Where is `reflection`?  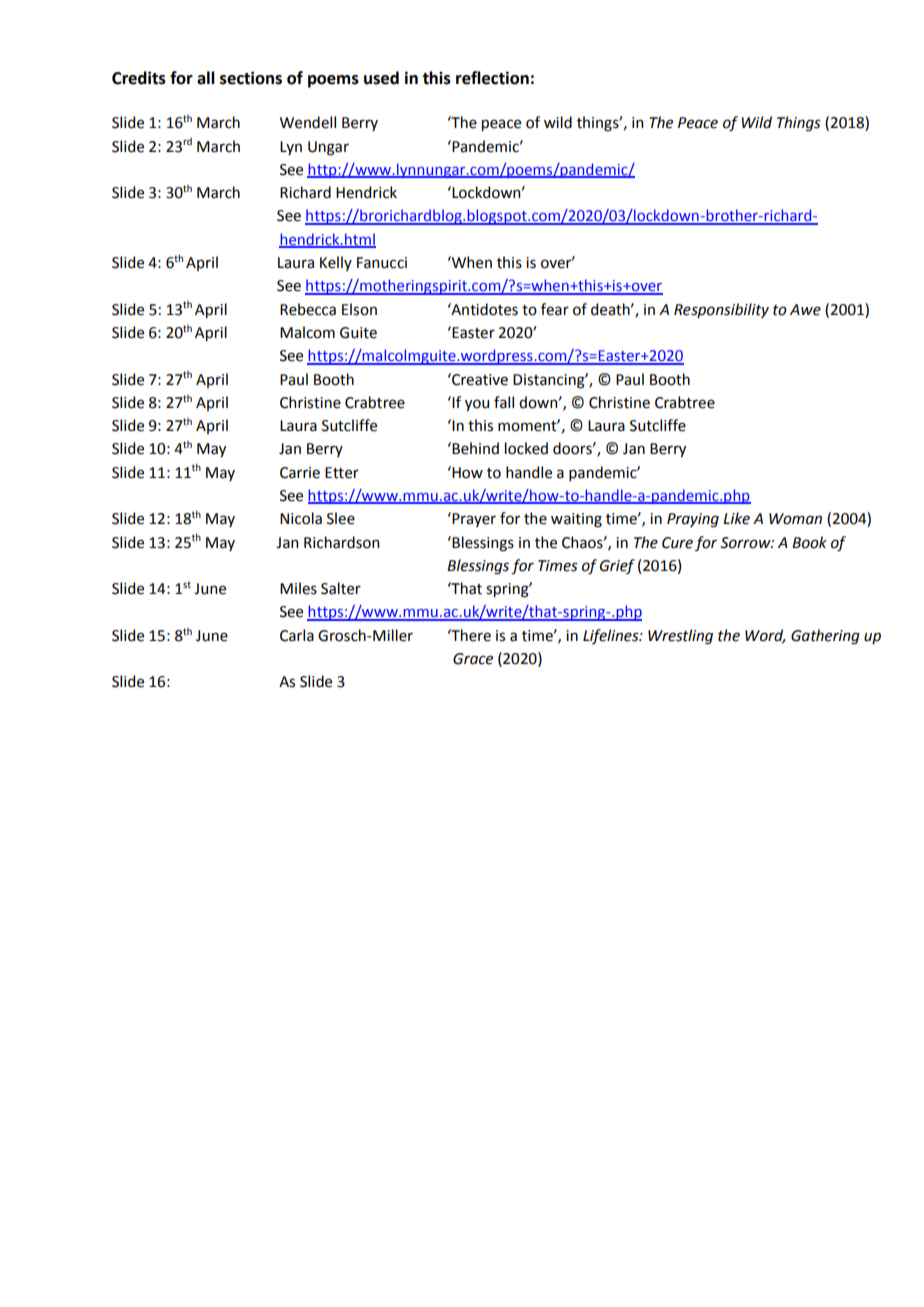 reflection is located at coordinates (492, 78).
